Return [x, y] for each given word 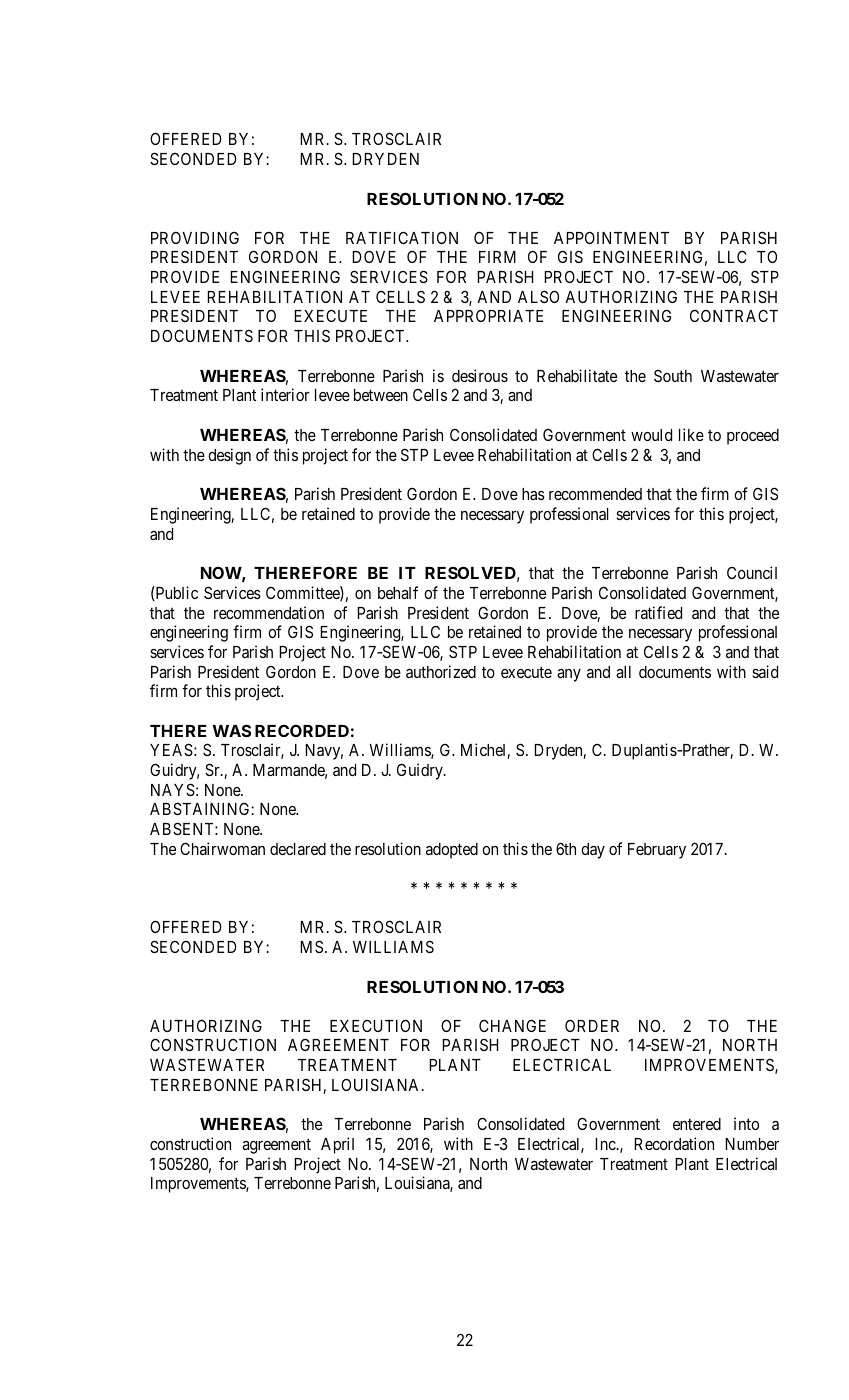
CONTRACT [734, 315]
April [337, 1145]
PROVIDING [195, 237]
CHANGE [512, 1025]
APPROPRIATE [488, 316]
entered [697, 1124]
